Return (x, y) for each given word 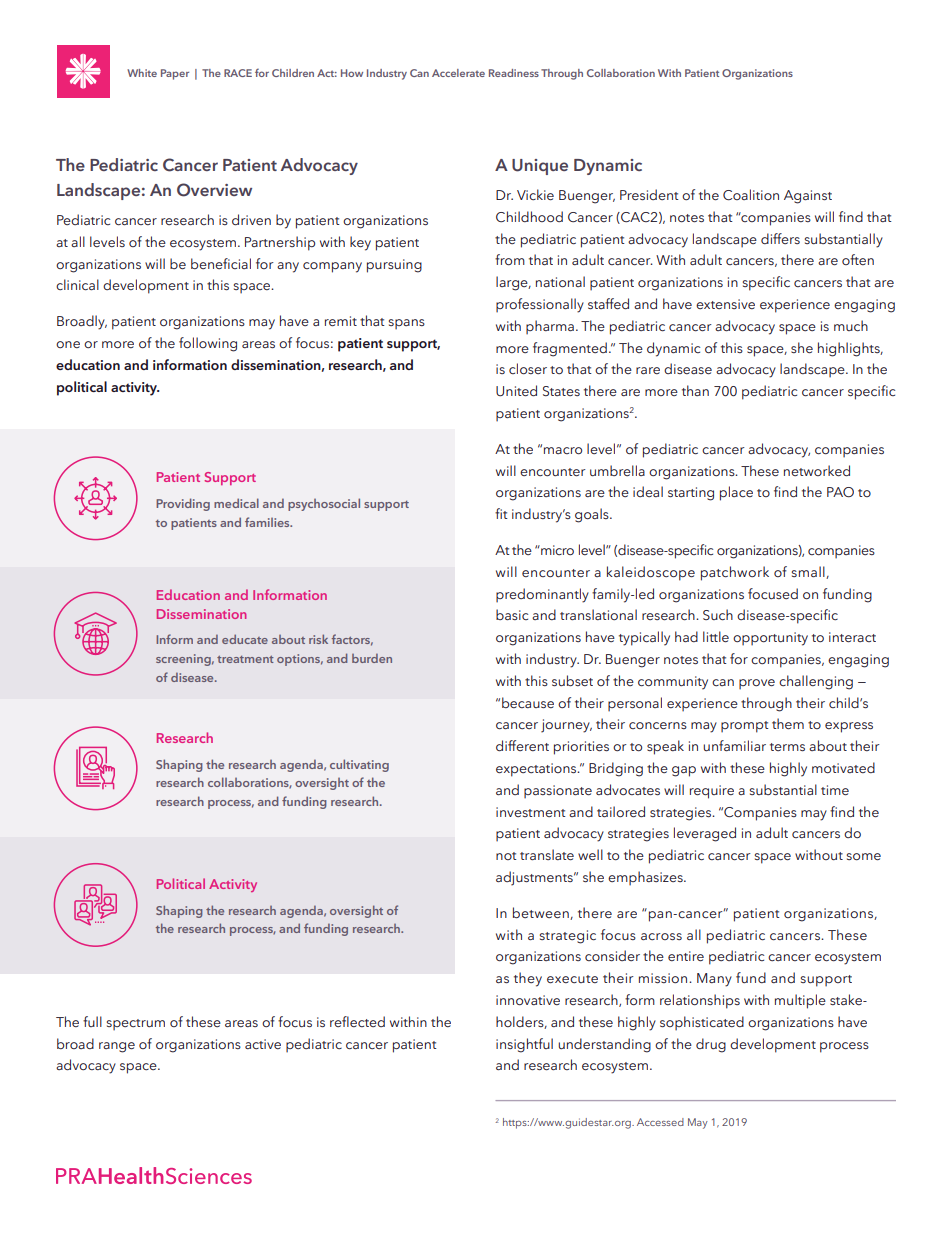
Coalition (751, 195)
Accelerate (458, 73)
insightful (524, 1045)
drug (711, 1045)
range (117, 1047)
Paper (175, 74)
